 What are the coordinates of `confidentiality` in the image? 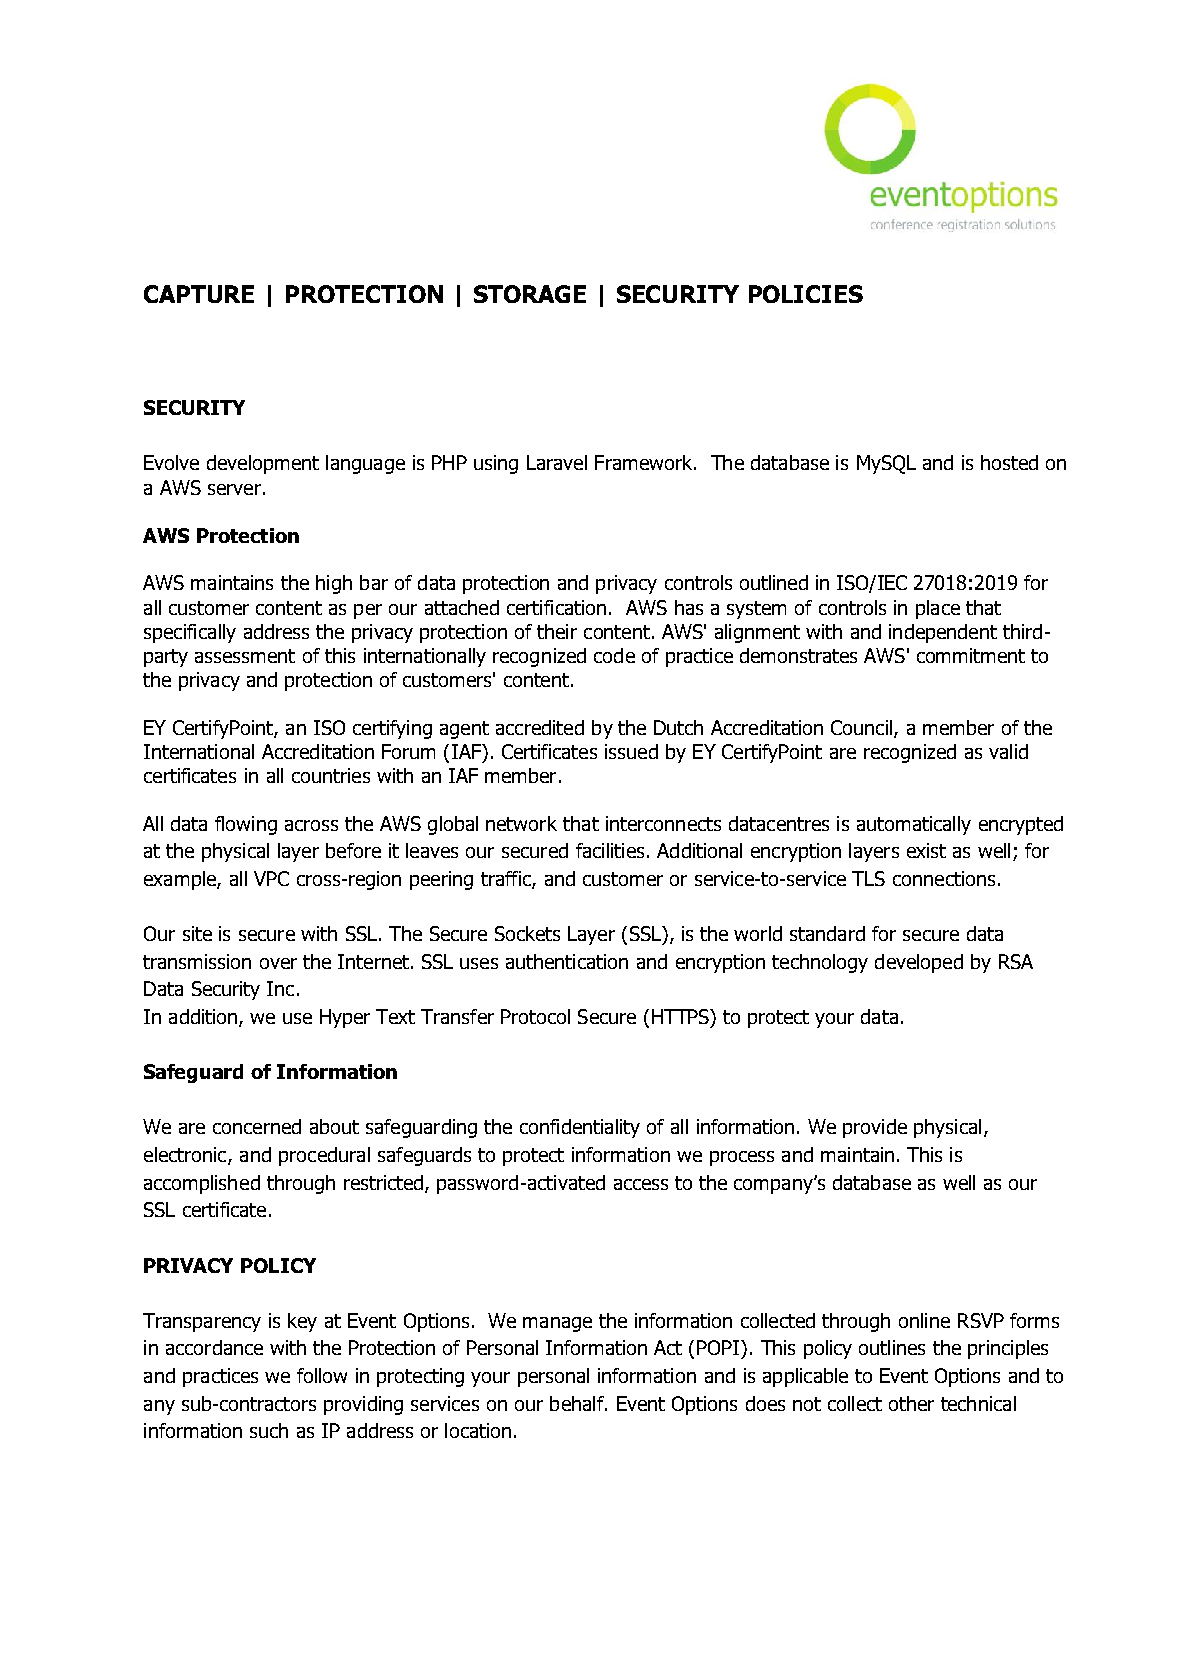 It's located at (580, 1128).
